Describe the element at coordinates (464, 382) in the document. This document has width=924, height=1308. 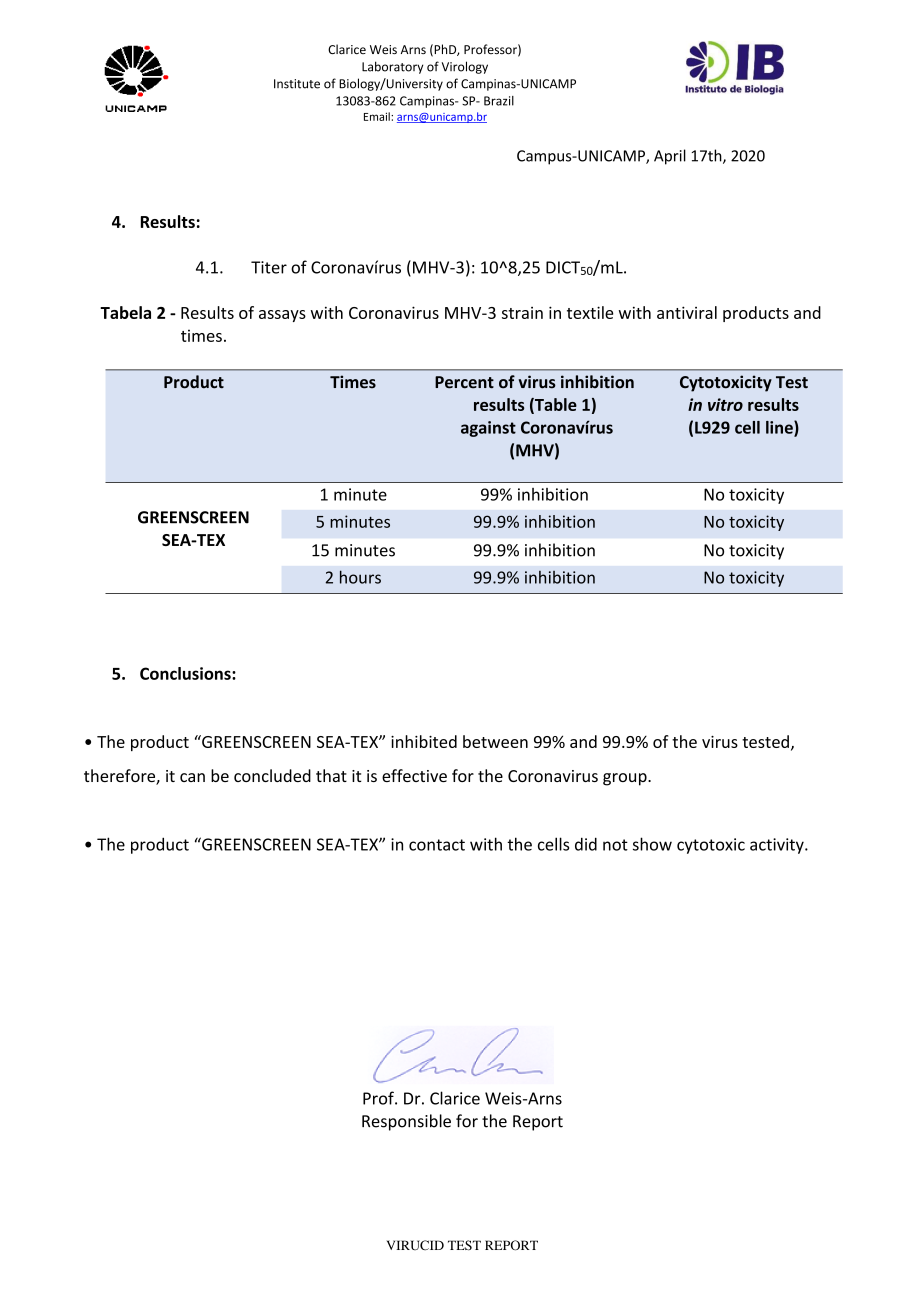
I see `Percent` at that location.
